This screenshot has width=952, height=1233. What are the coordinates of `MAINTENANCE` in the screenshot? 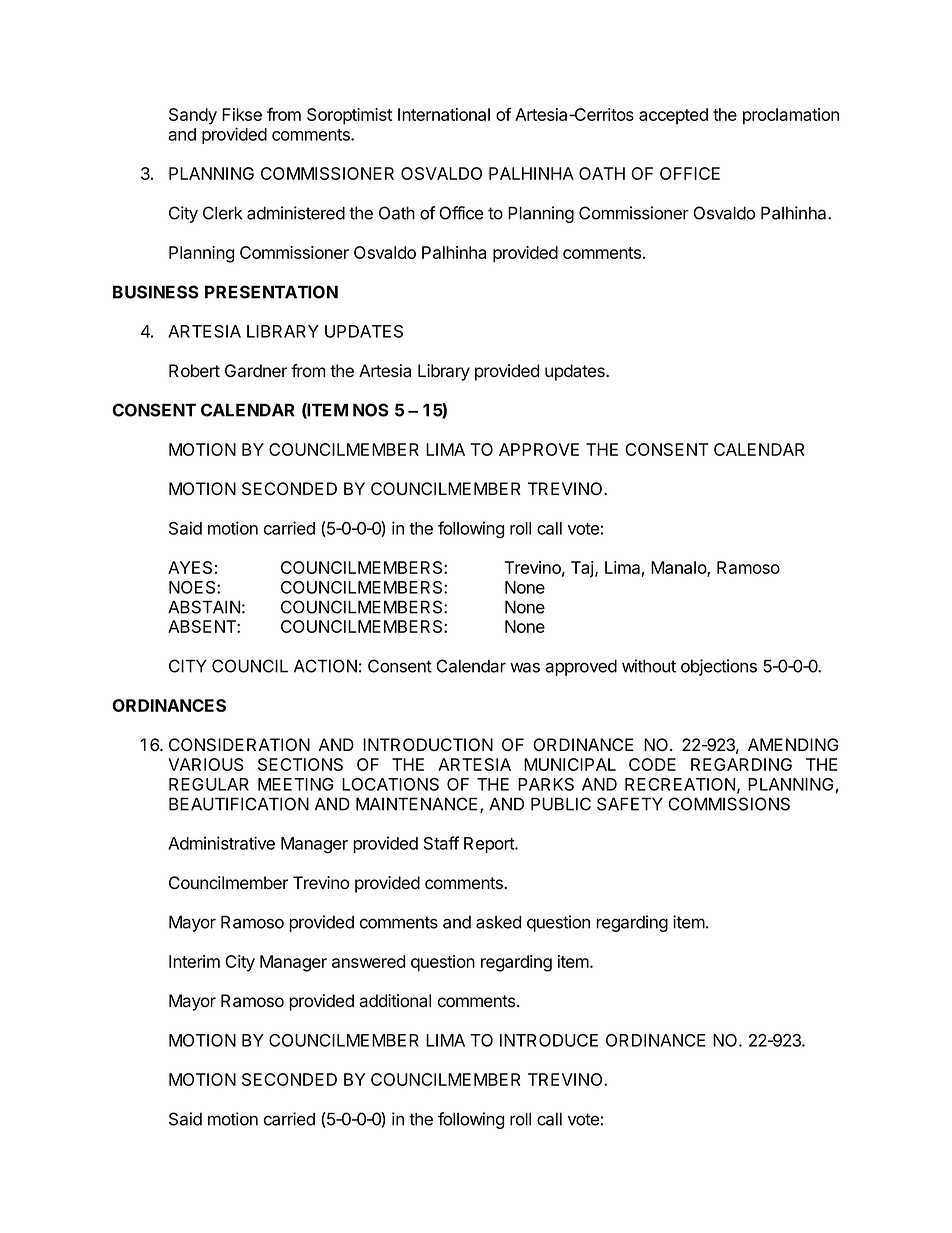 It's located at (418, 805).
